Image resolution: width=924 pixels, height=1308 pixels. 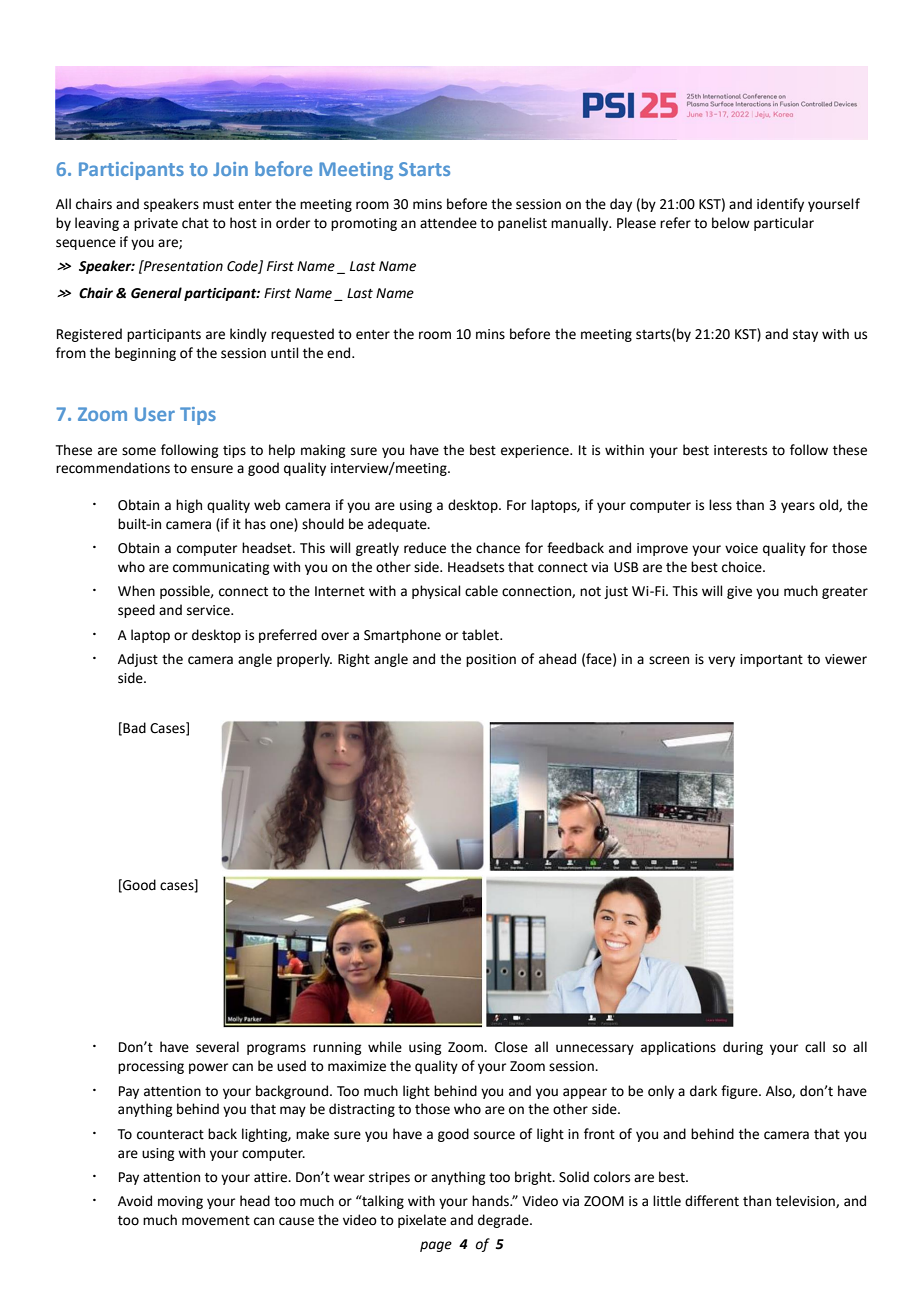 I want to click on attendee, so click(x=448, y=223).
